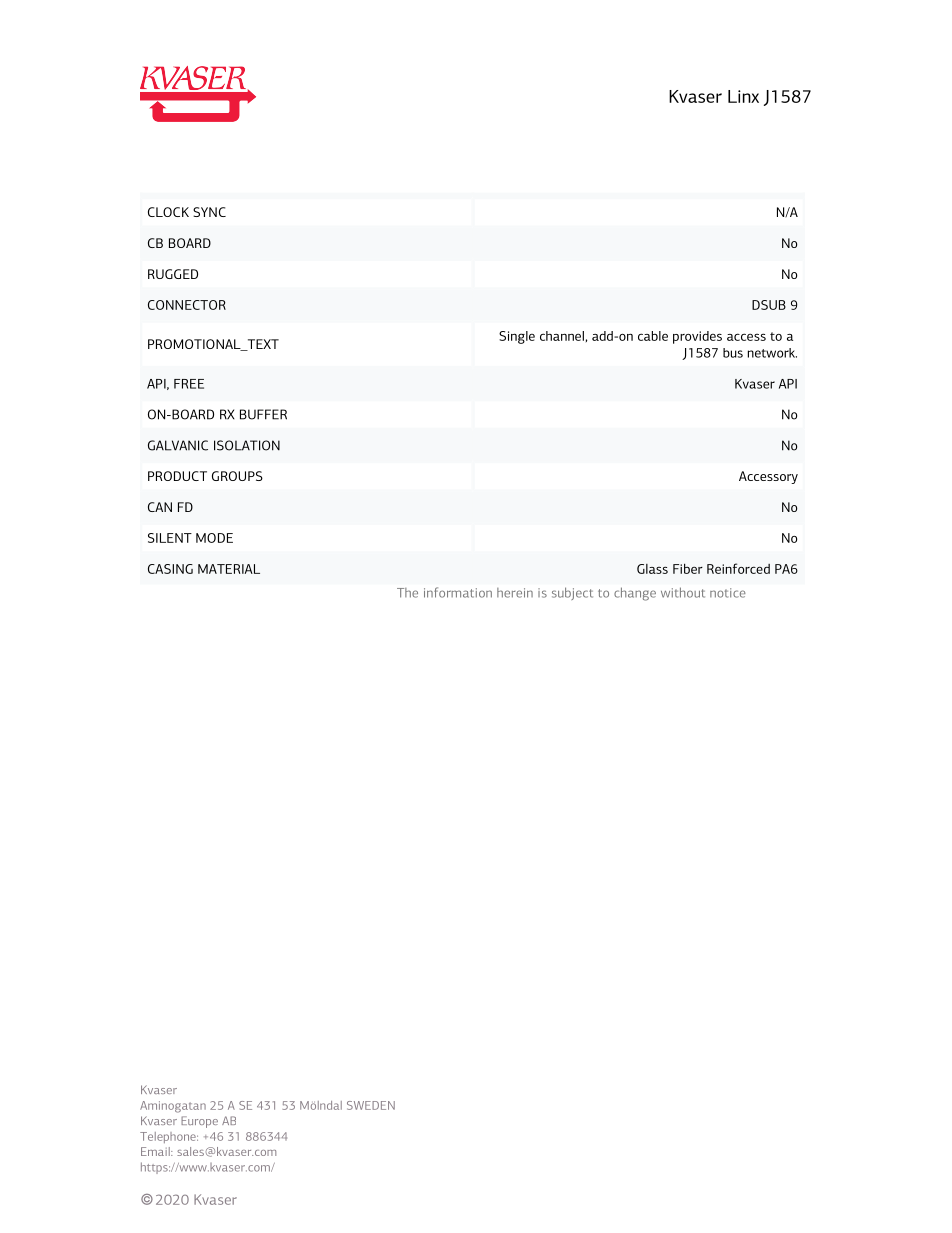  What do you see at coordinates (517, 337) in the screenshot?
I see `Single` at bounding box center [517, 337].
